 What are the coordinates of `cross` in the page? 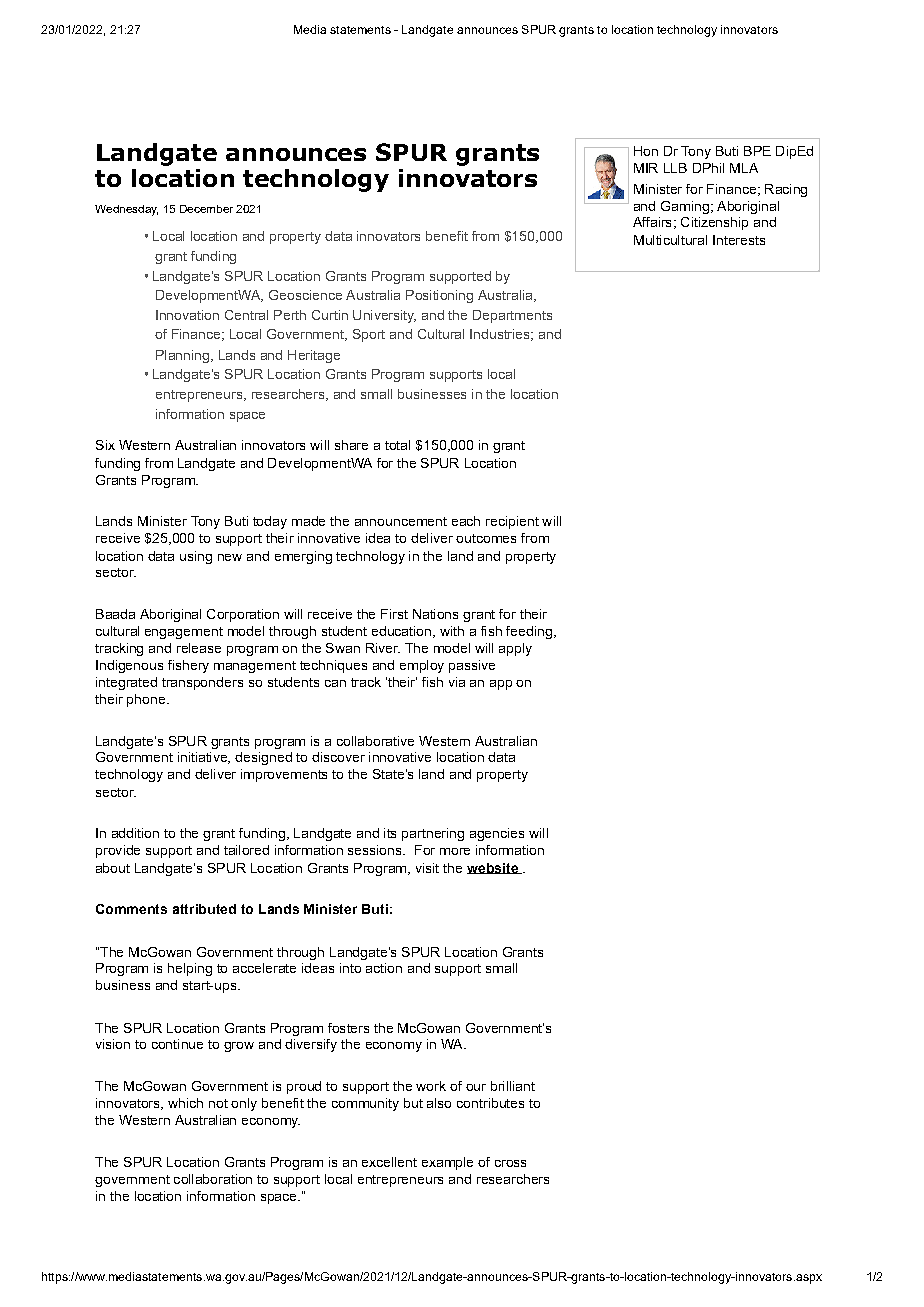 It's located at (510, 1163).
